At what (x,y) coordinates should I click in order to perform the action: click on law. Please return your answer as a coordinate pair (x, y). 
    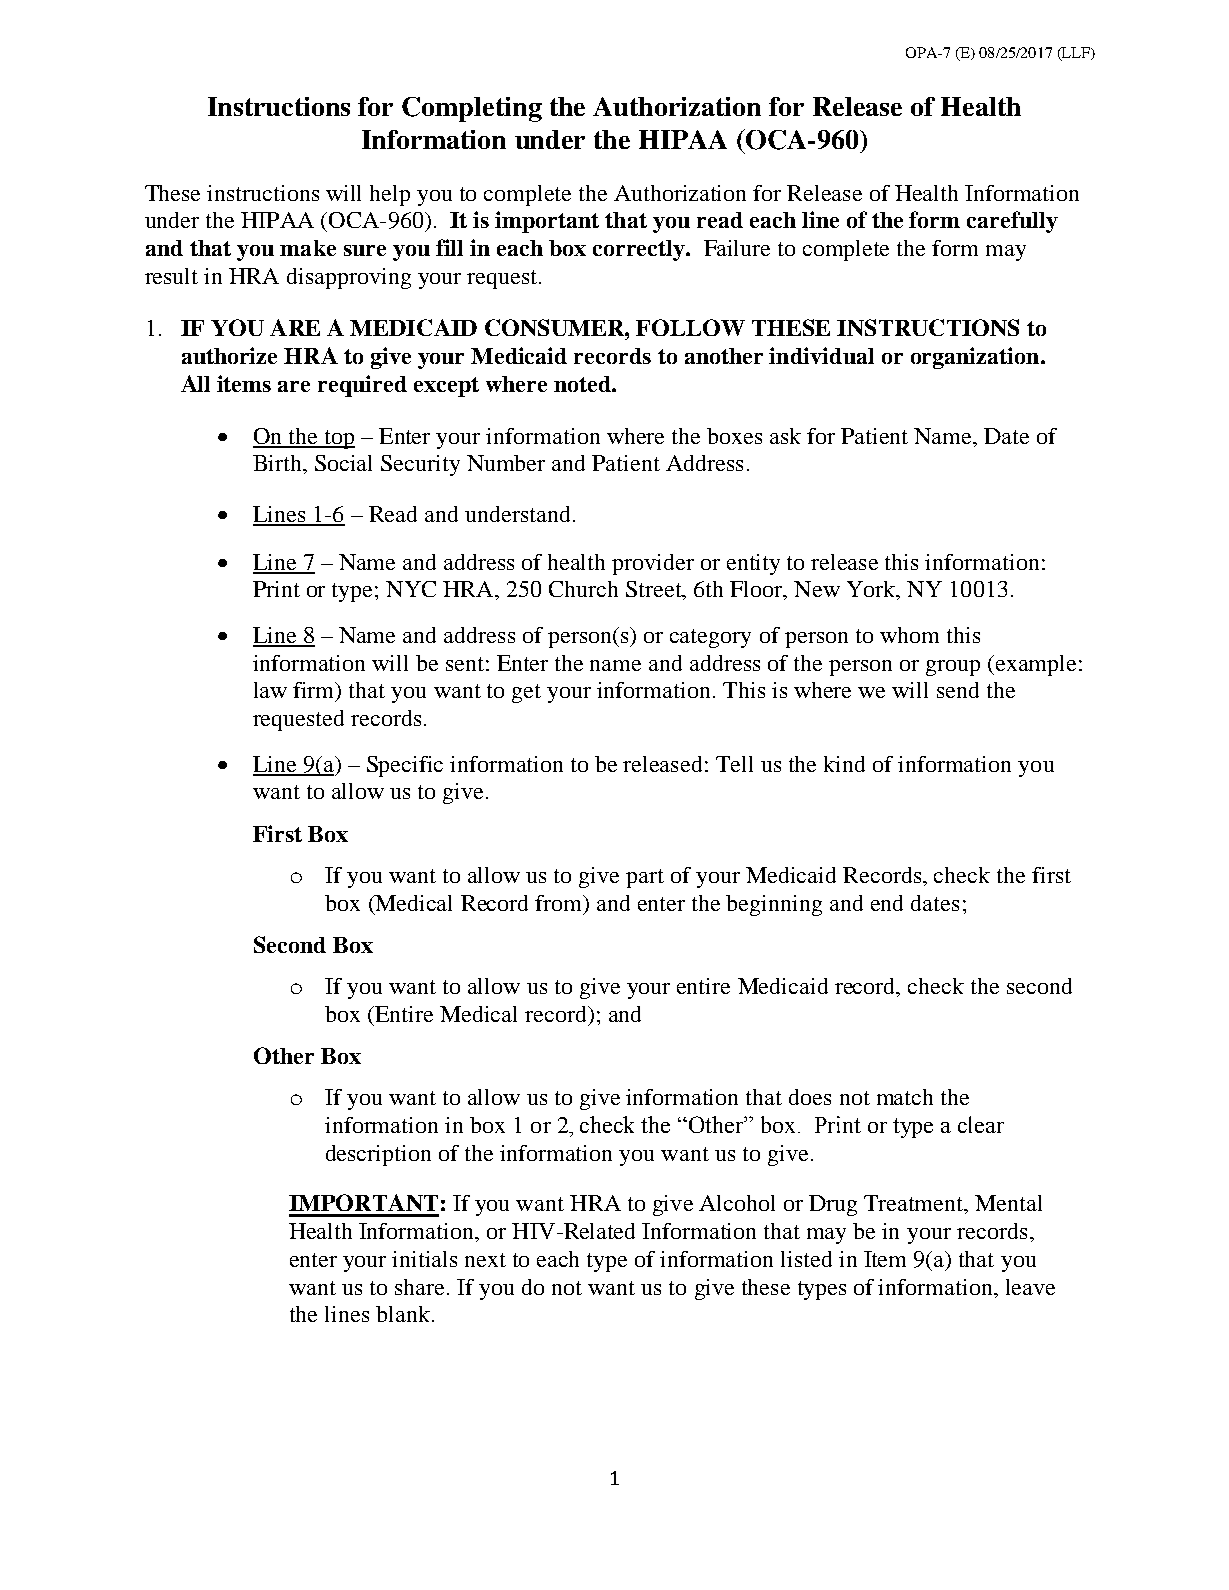
    Looking at the image, I should click on (270, 690).
